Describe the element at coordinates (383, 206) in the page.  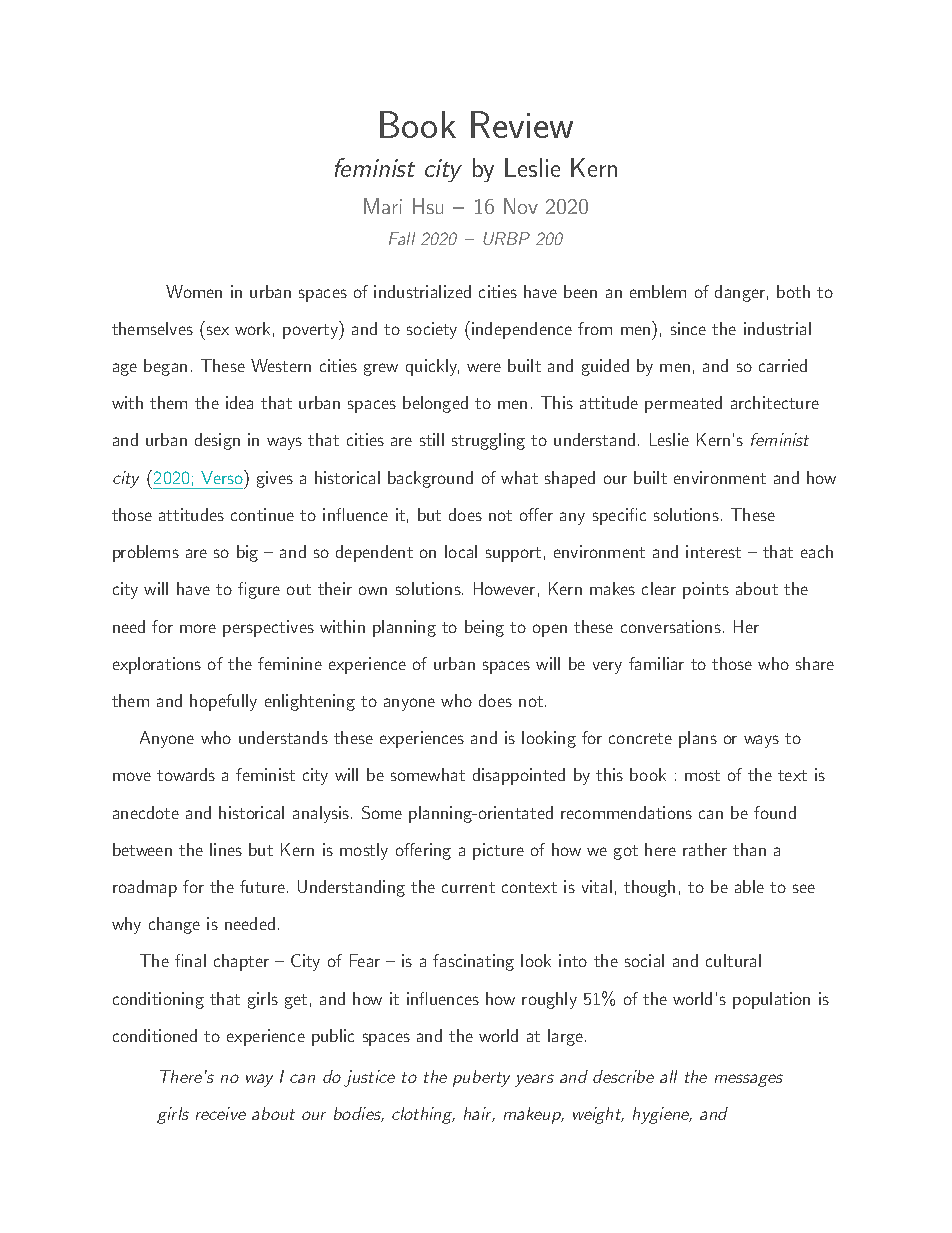
I see `Mari` at that location.
